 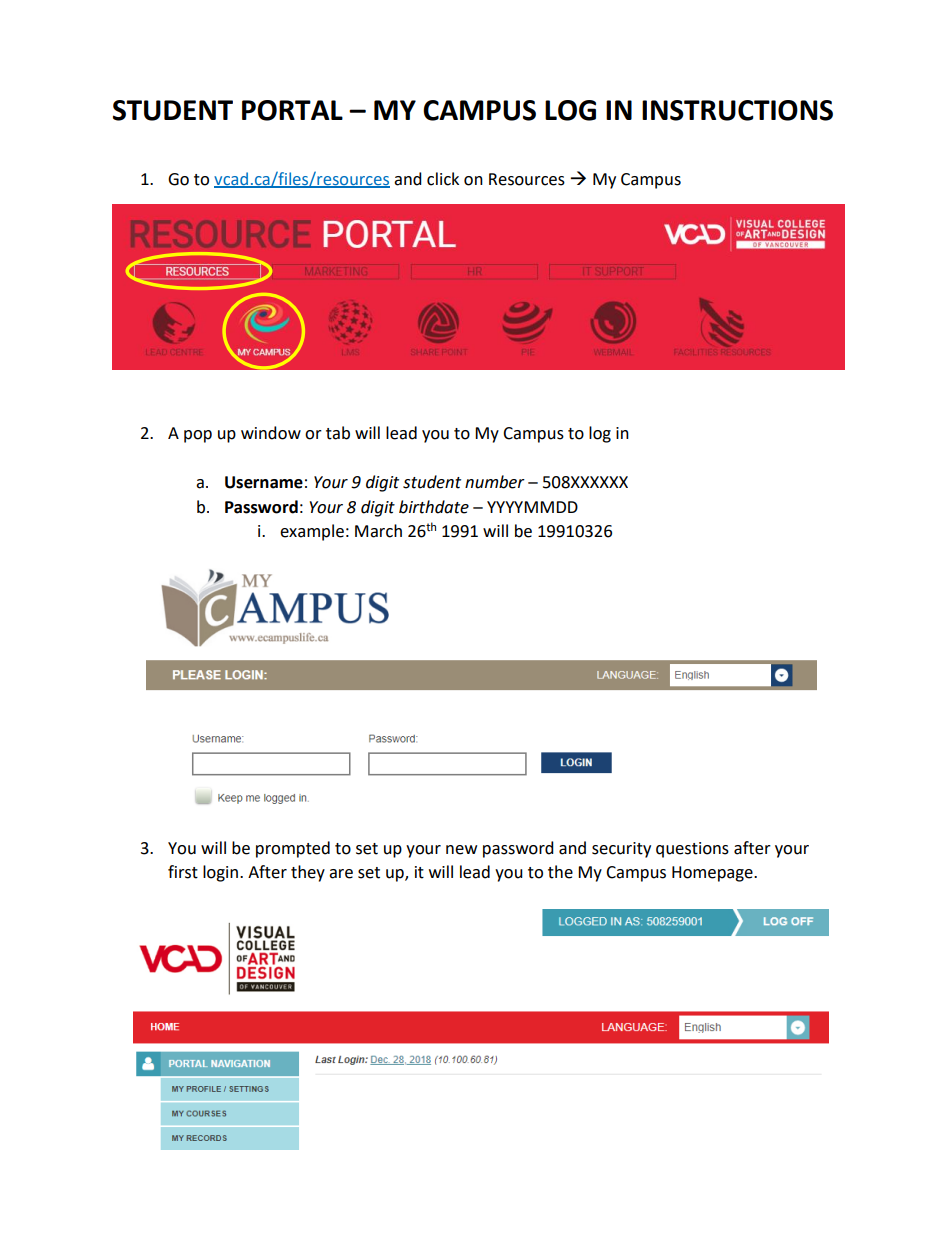 What do you see at coordinates (434, 507) in the screenshot?
I see `birthdate` at bounding box center [434, 507].
